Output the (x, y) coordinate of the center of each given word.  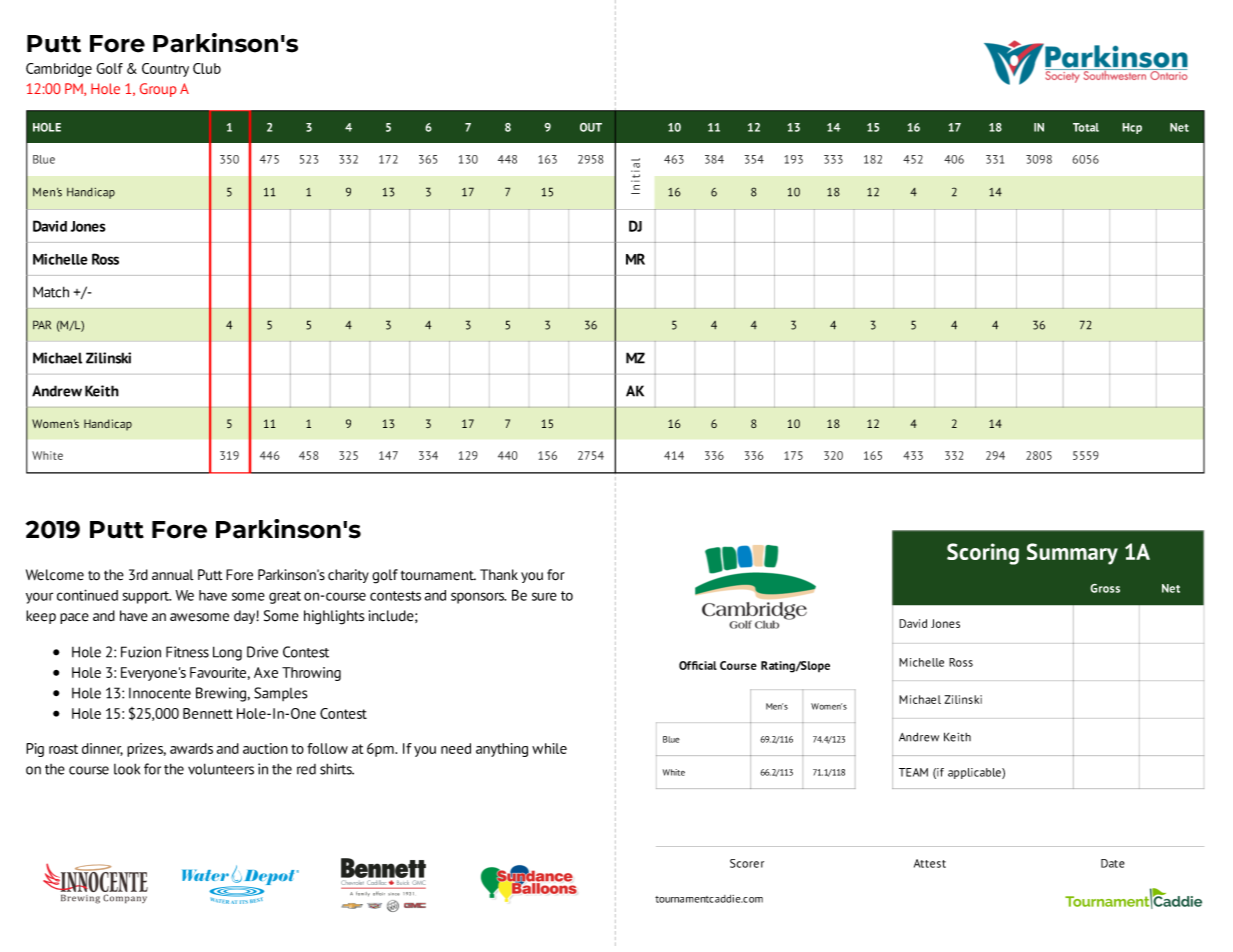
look (127, 769)
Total (1086, 127)
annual (173, 575)
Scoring (983, 554)
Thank (499, 574)
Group (158, 90)
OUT (591, 127)
